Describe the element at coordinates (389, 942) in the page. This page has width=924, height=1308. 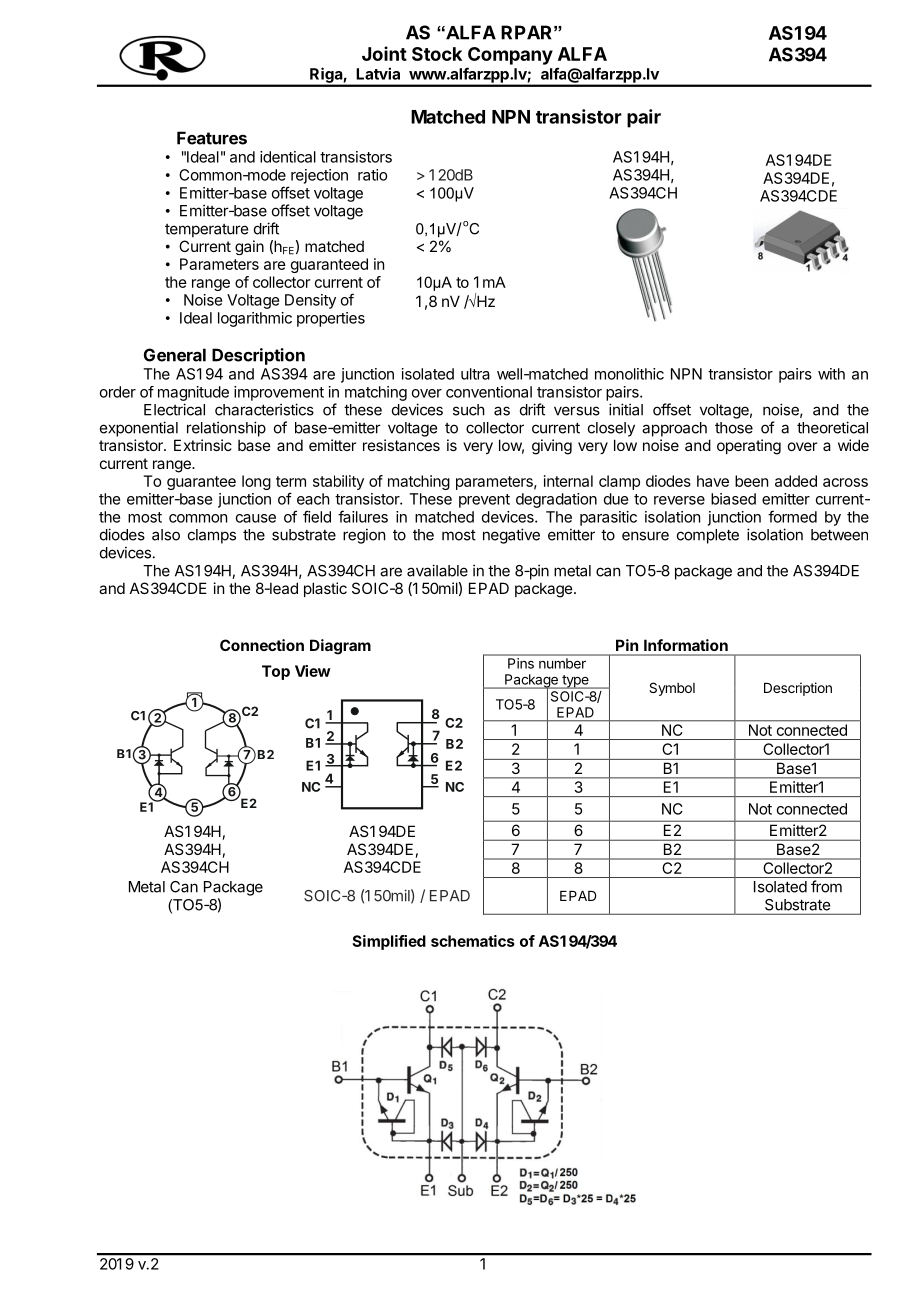
I see `Simplified` at that location.
